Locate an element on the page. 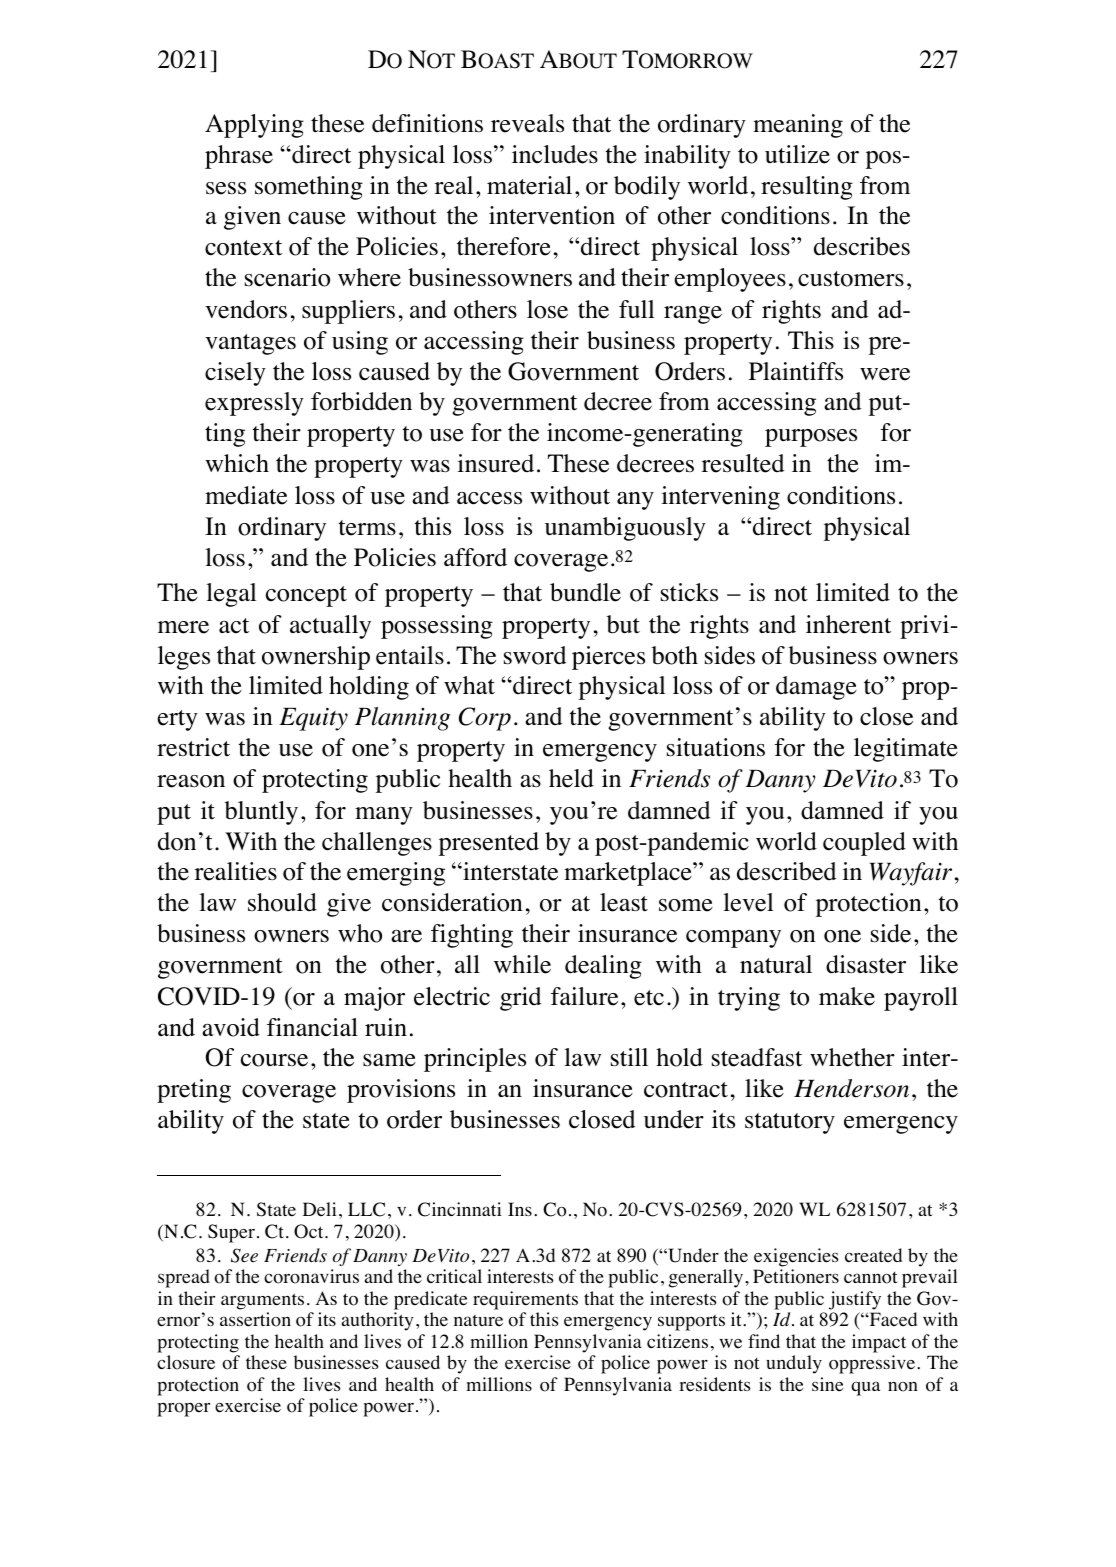  oppressive is located at coordinates (873, 1364).
